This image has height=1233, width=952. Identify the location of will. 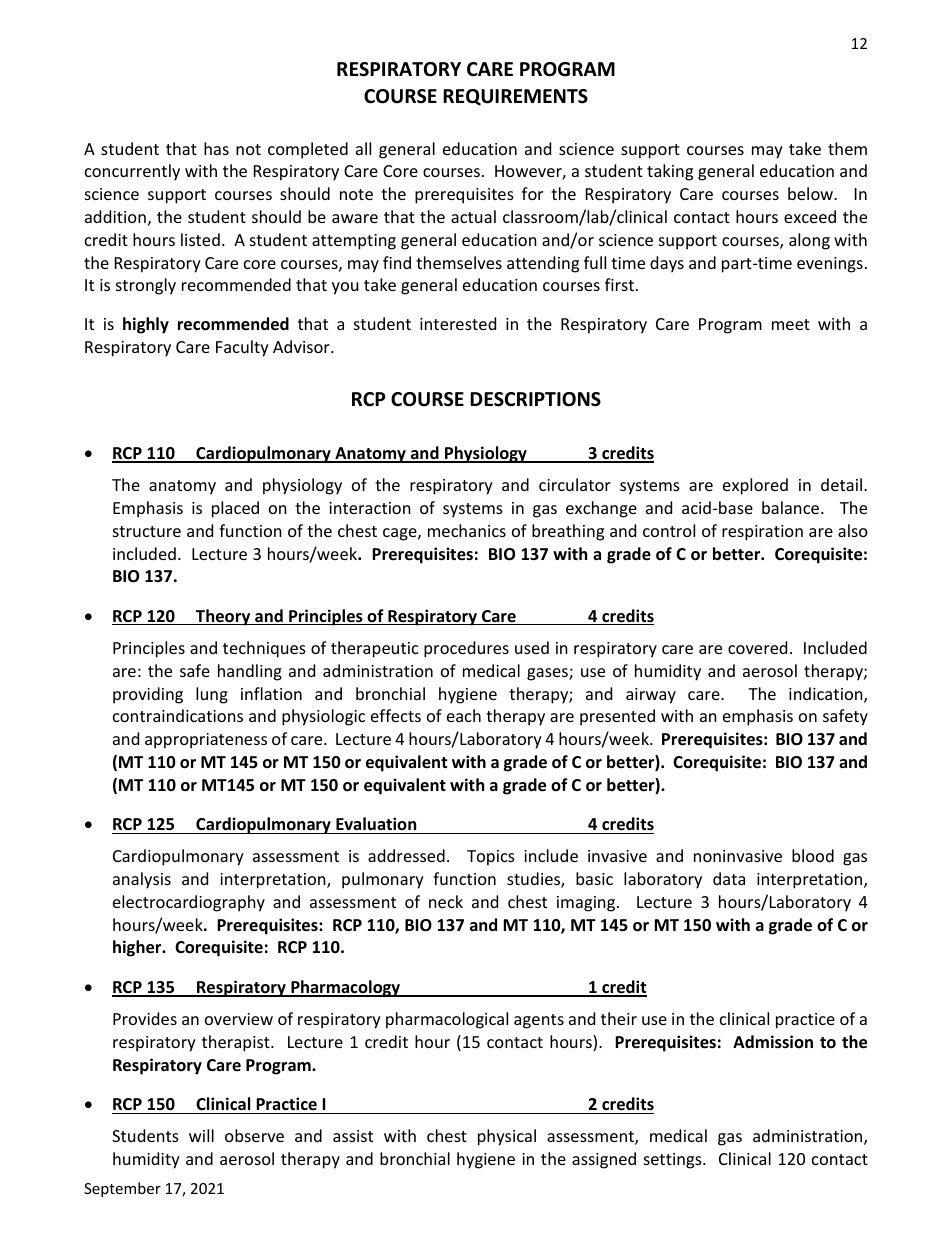
(201, 1135).
